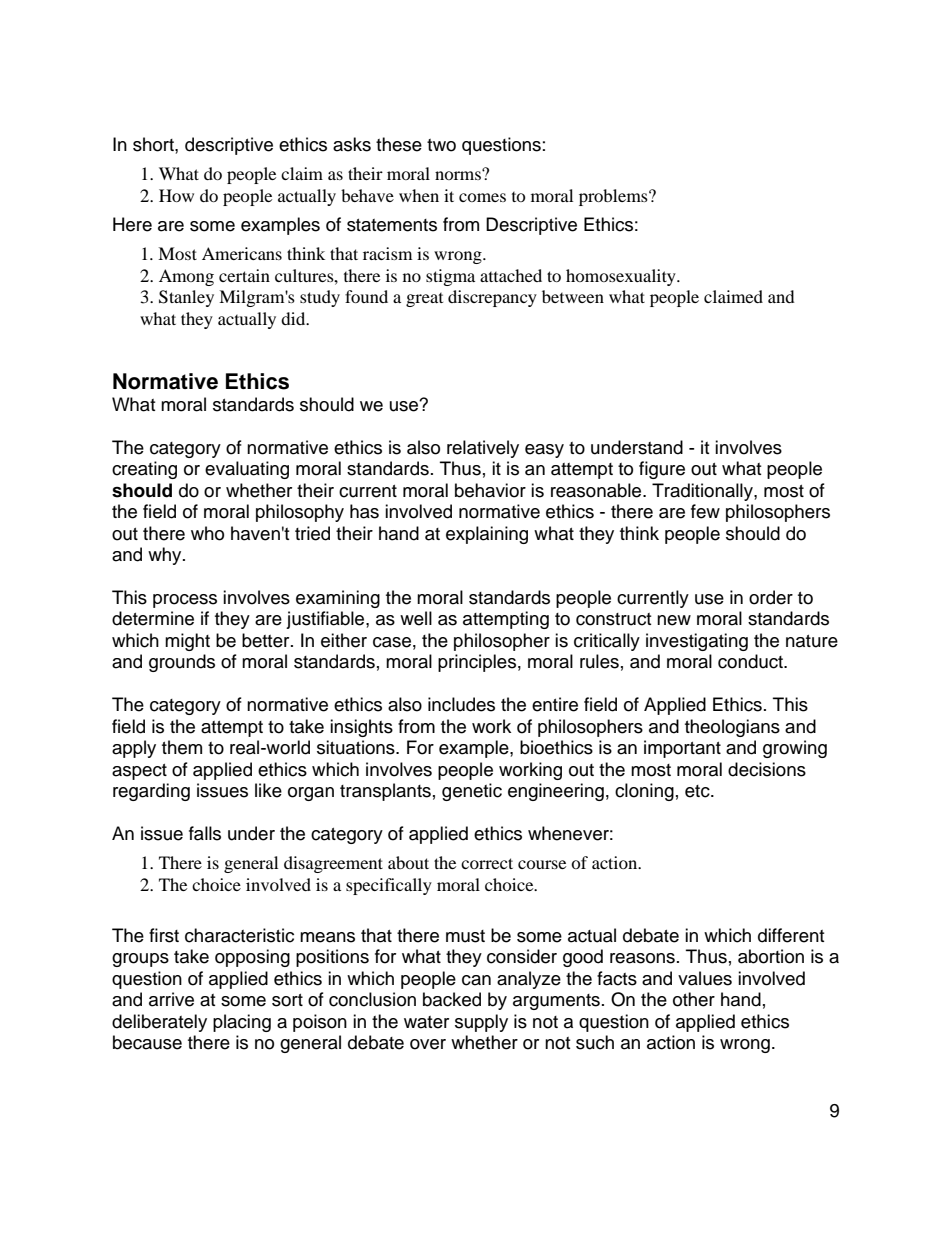 This image has height=1233, width=952. I want to click on them, so click(182, 747).
